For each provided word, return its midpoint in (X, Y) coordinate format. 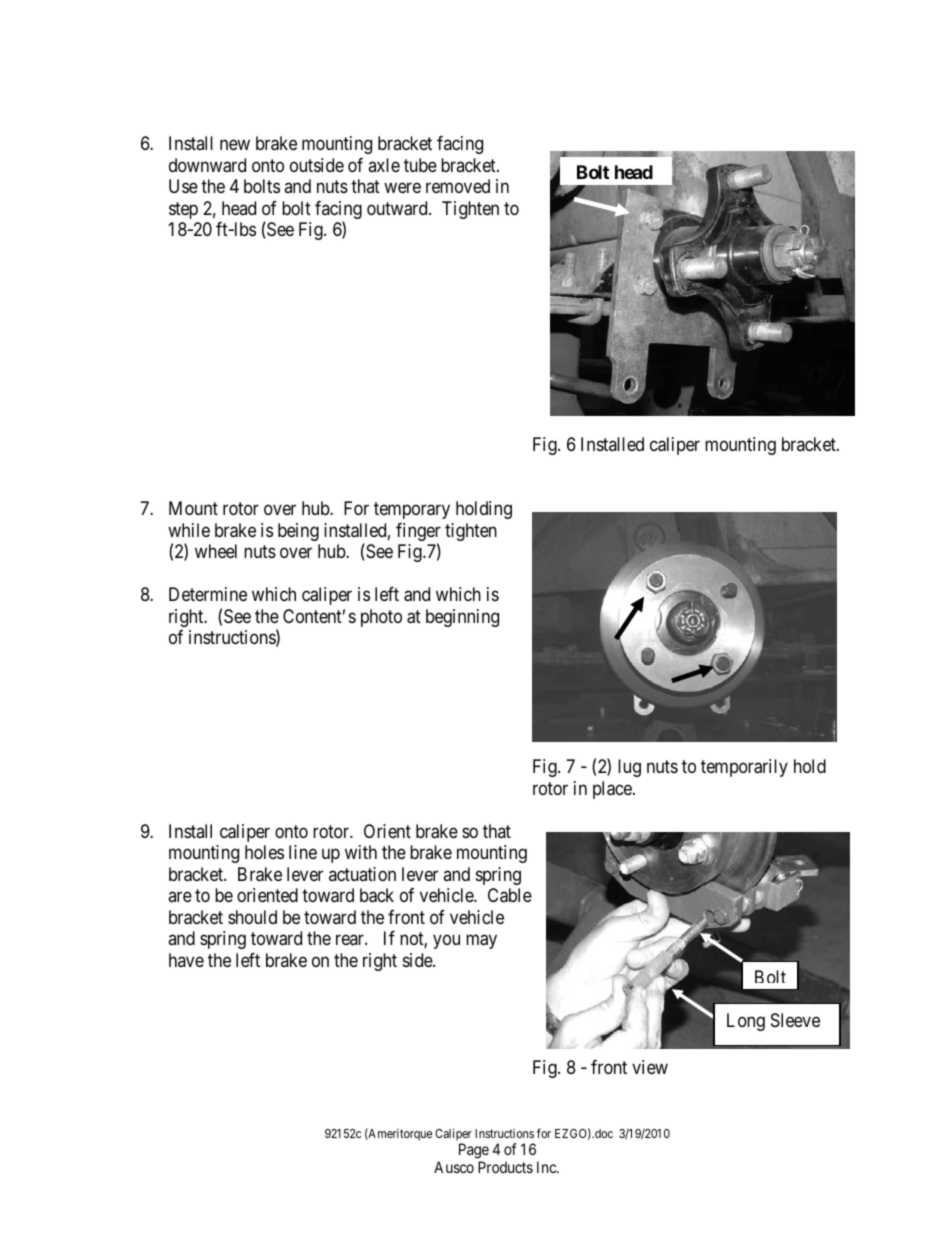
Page (474, 1151)
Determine (208, 594)
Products (505, 1167)
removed (458, 186)
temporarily (744, 768)
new (235, 145)
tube (420, 165)
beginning (462, 618)
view (650, 1067)
